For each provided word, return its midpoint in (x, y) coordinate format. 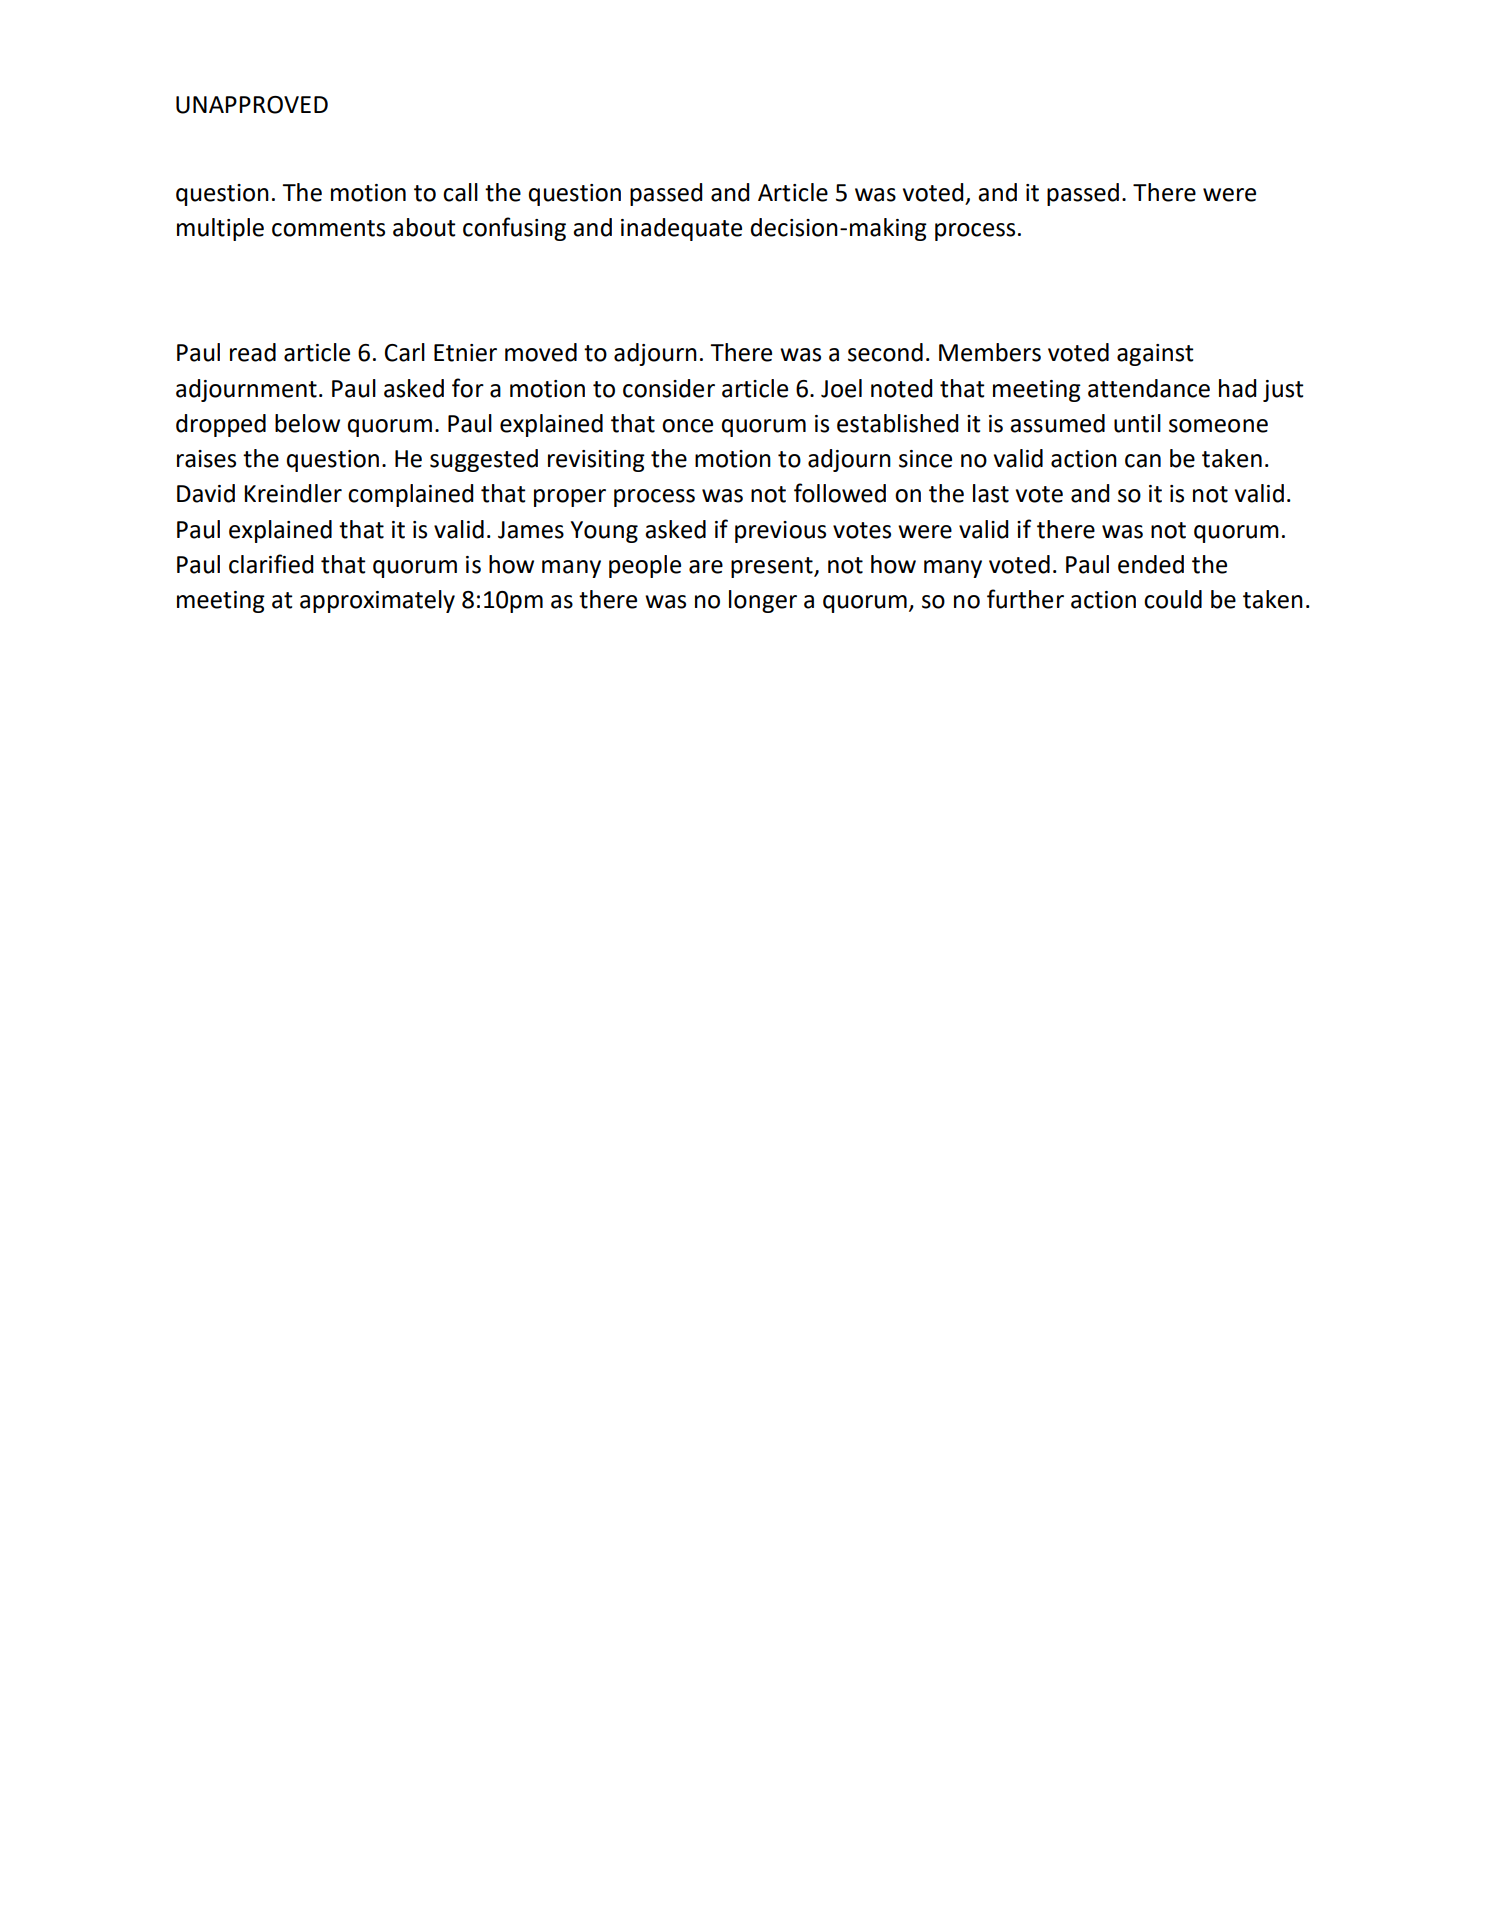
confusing (514, 229)
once (687, 426)
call (460, 192)
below (307, 423)
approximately (377, 601)
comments (328, 228)
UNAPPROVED (252, 105)
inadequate (681, 229)
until (1137, 423)
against (1155, 355)
